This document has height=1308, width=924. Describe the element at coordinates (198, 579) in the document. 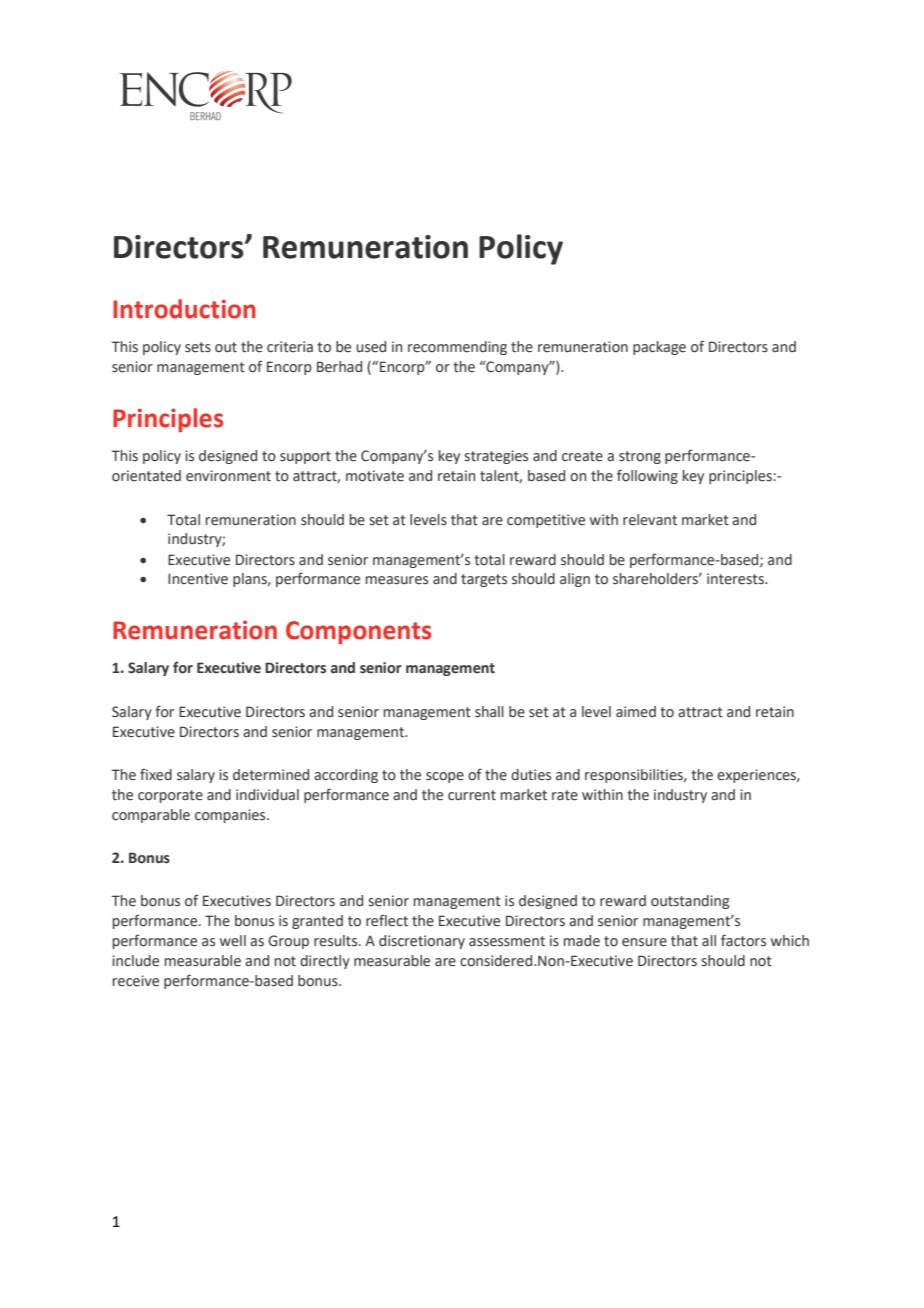

I see `Incentive` at that location.
